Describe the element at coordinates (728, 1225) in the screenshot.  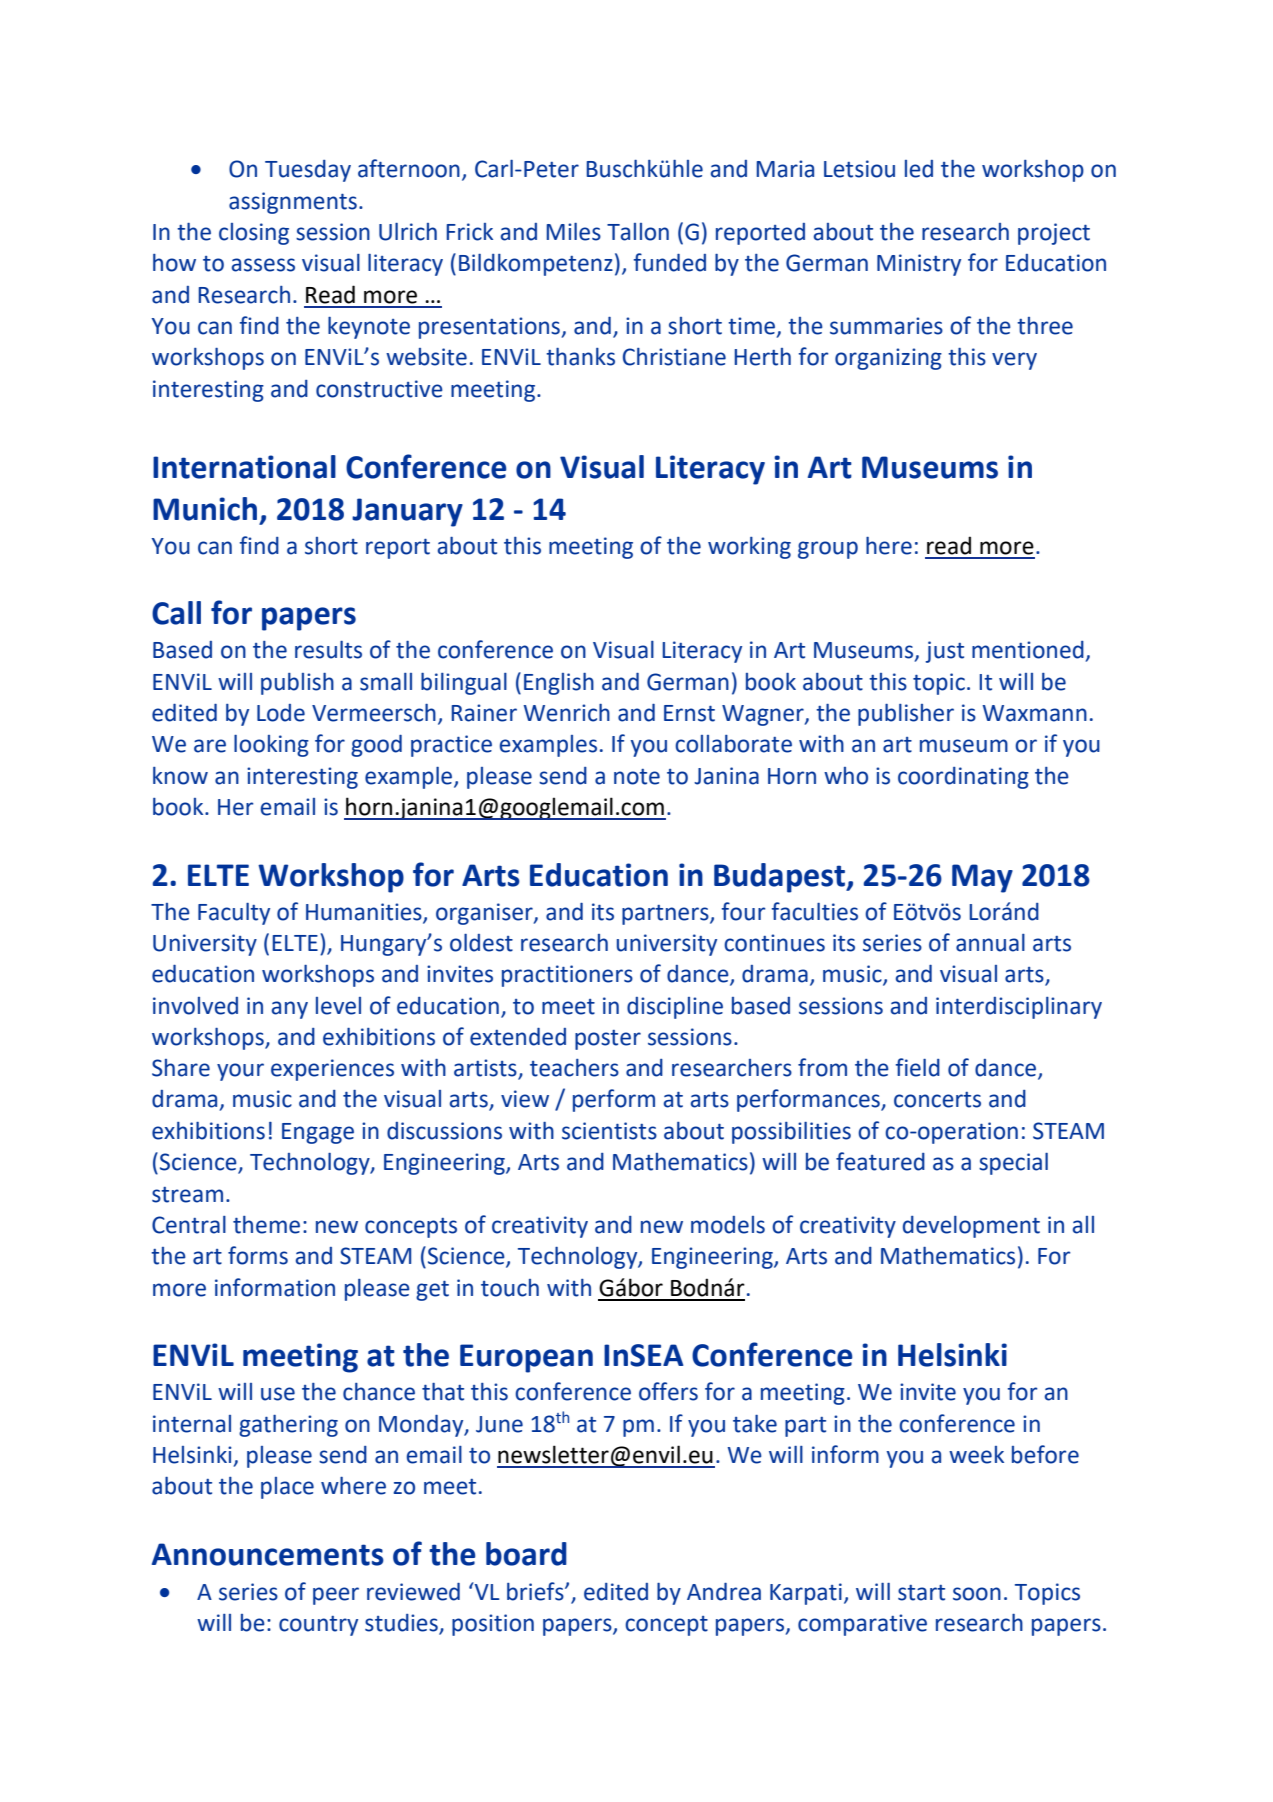
I see `models` at that location.
